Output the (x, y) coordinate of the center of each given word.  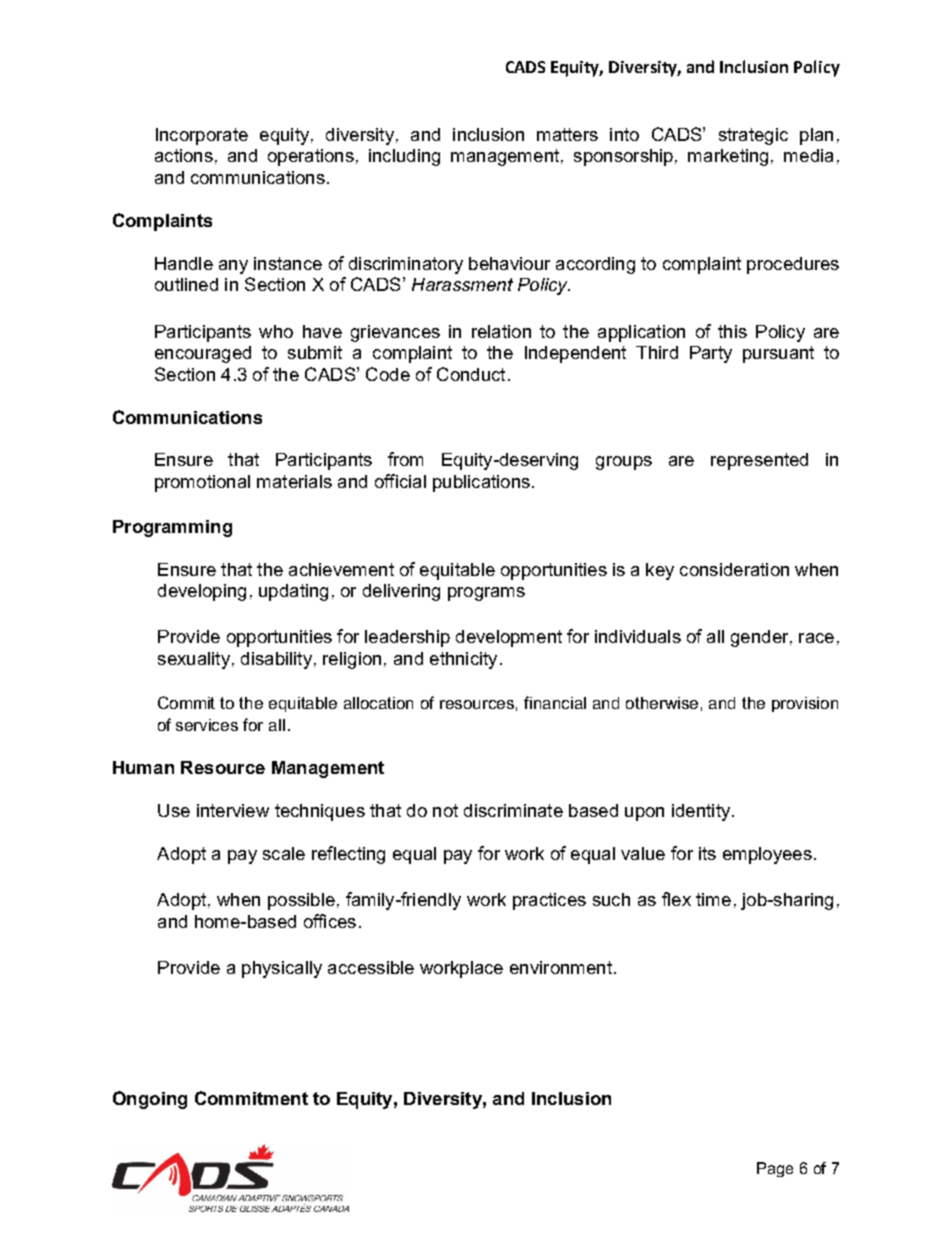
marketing (728, 157)
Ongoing (150, 1100)
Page (775, 1169)
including (404, 157)
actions (184, 155)
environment (561, 967)
